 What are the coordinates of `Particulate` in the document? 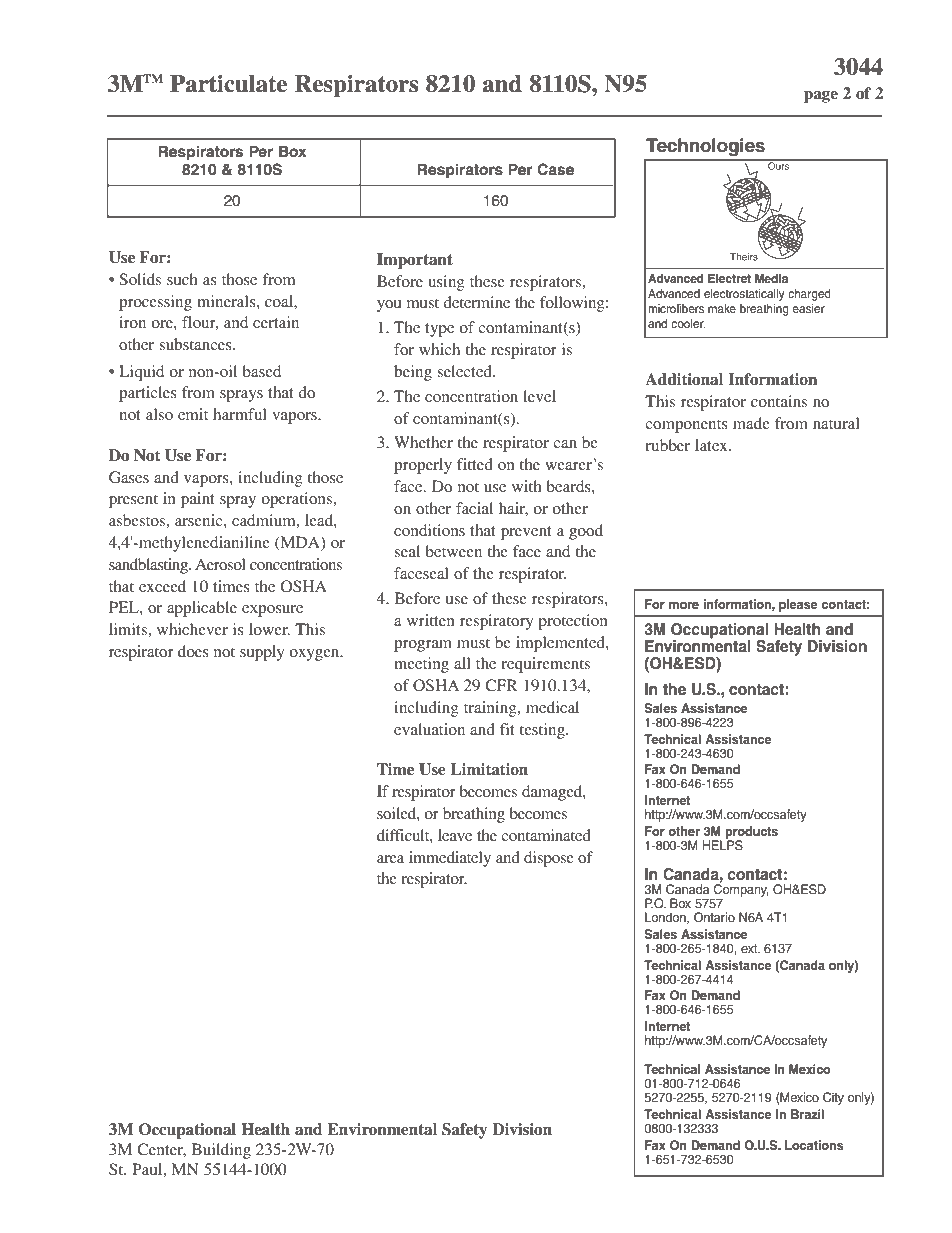 It's located at (228, 84).
